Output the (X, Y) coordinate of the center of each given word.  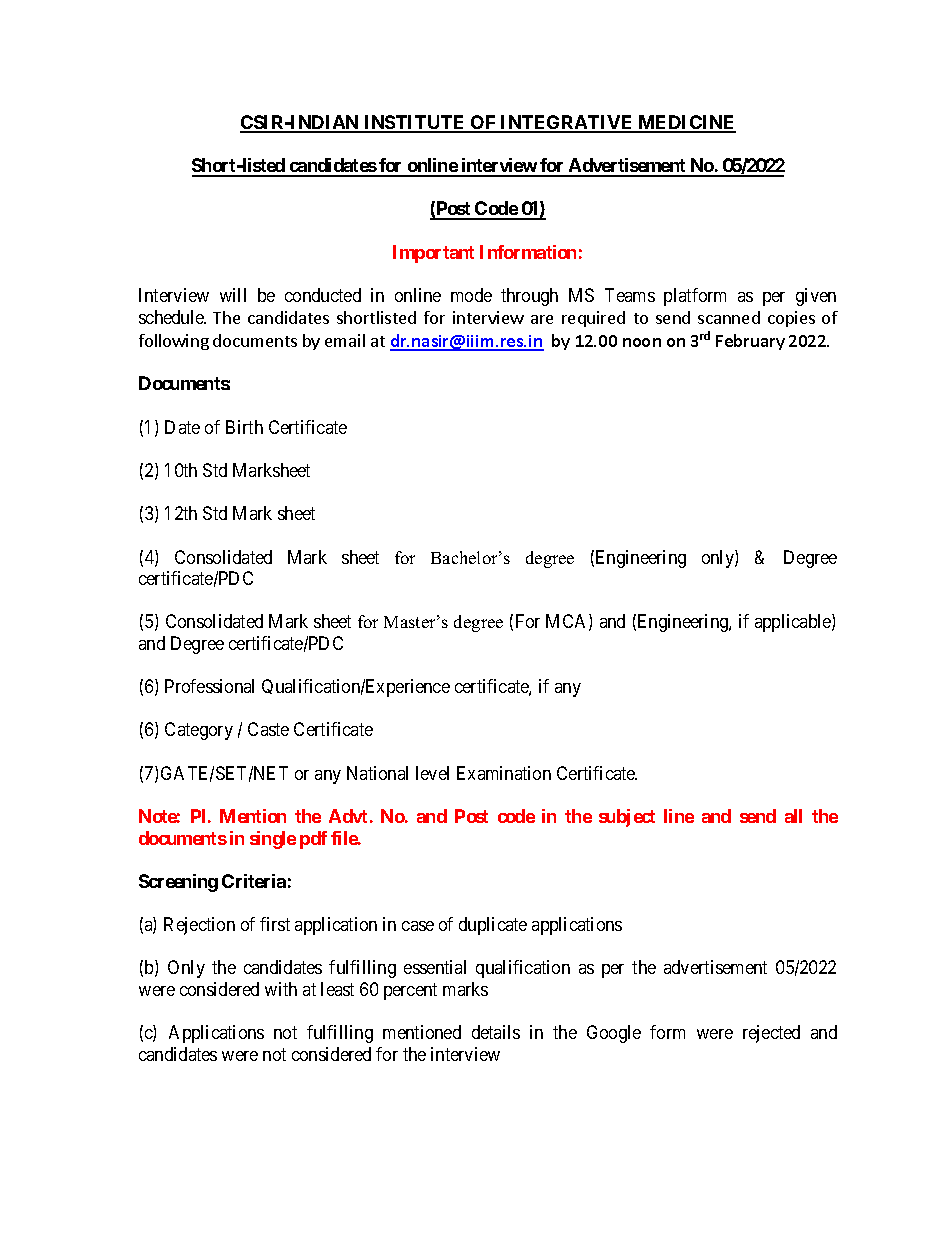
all (793, 816)
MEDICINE (686, 123)
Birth (244, 427)
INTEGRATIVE (567, 123)
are (542, 319)
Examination (504, 773)
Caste (268, 729)
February (750, 342)
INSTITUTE (415, 123)
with (281, 989)
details (496, 1032)
